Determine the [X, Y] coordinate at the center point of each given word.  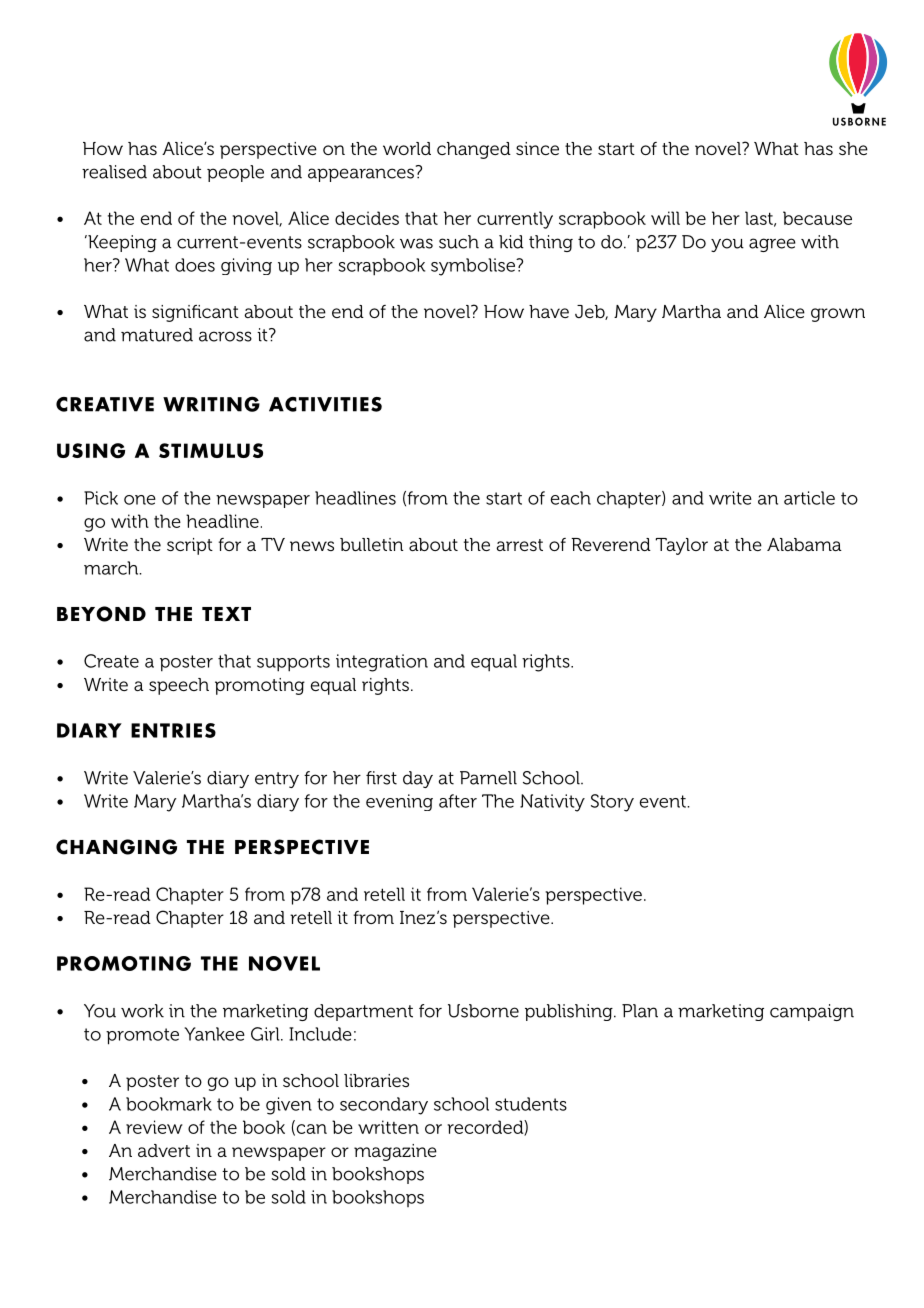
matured [157, 335]
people [235, 173]
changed [474, 150]
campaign [812, 1012]
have [549, 311]
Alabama [804, 544]
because [817, 218]
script [190, 546]
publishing [570, 1012]
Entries [173, 730]
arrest [519, 545]
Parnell [488, 778]
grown [838, 315]
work [142, 1011]
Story [612, 803]
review [154, 1127]
